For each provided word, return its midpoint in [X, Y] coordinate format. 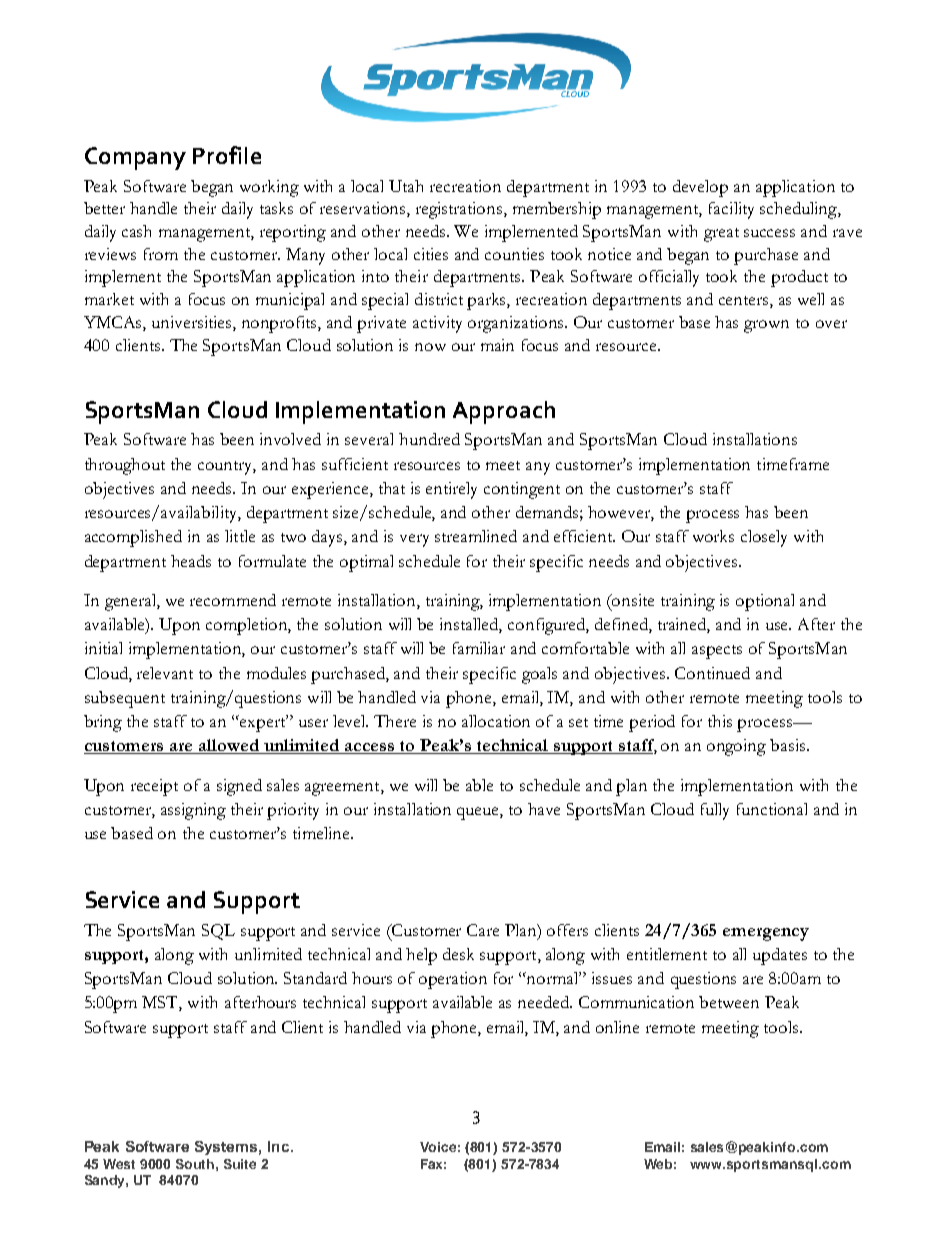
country [227, 468]
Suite [240, 1164]
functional [772, 809]
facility [731, 210]
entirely [451, 490]
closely [764, 538]
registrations [460, 210]
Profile [227, 155]
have [544, 809]
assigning [193, 811]
